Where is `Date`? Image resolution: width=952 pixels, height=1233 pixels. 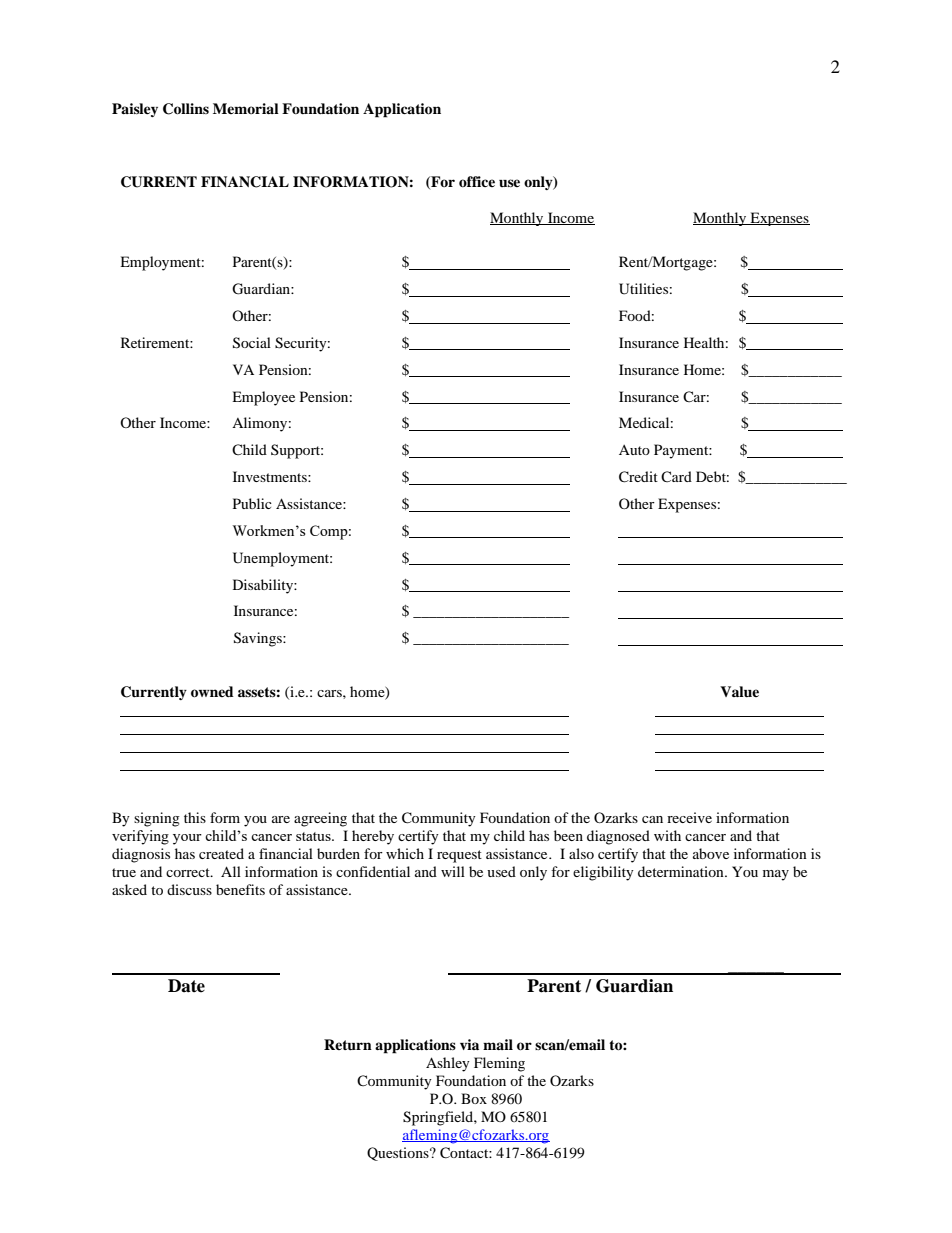 Date is located at coordinates (186, 986).
